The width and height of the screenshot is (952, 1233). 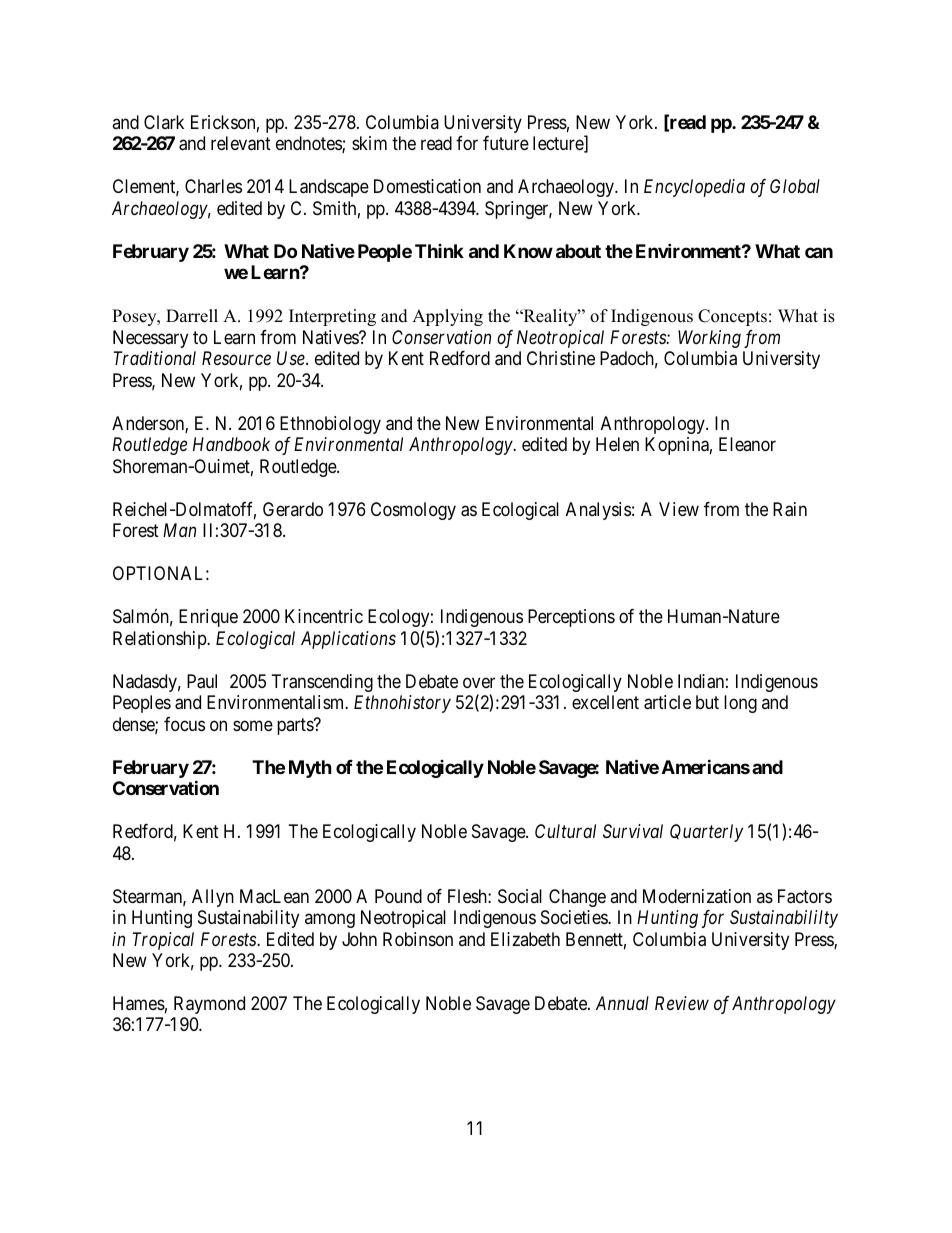 What do you see at coordinates (241, 143) in the screenshot?
I see `relevant` at bounding box center [241, 143].
